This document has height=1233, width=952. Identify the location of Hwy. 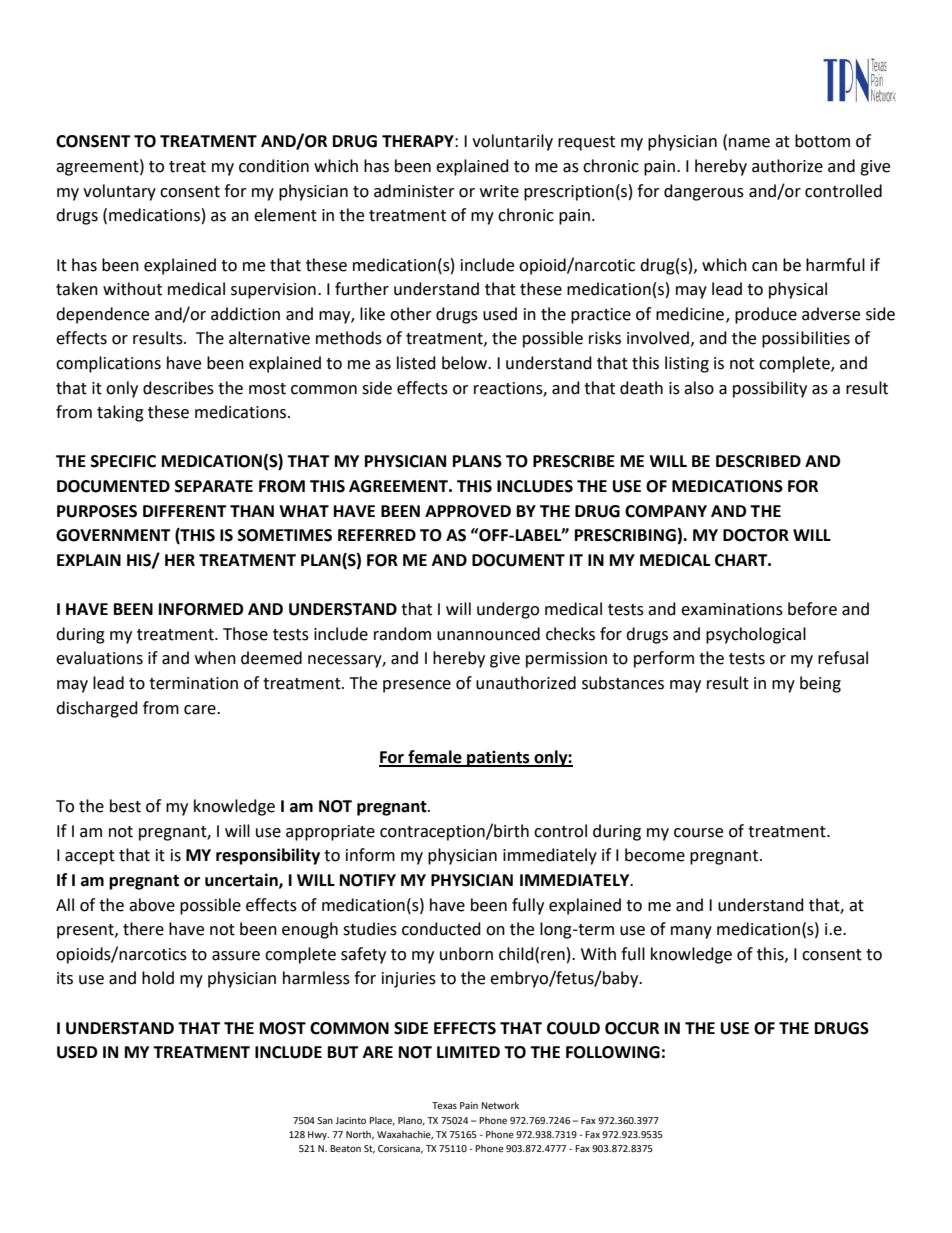
(318, 1135).
